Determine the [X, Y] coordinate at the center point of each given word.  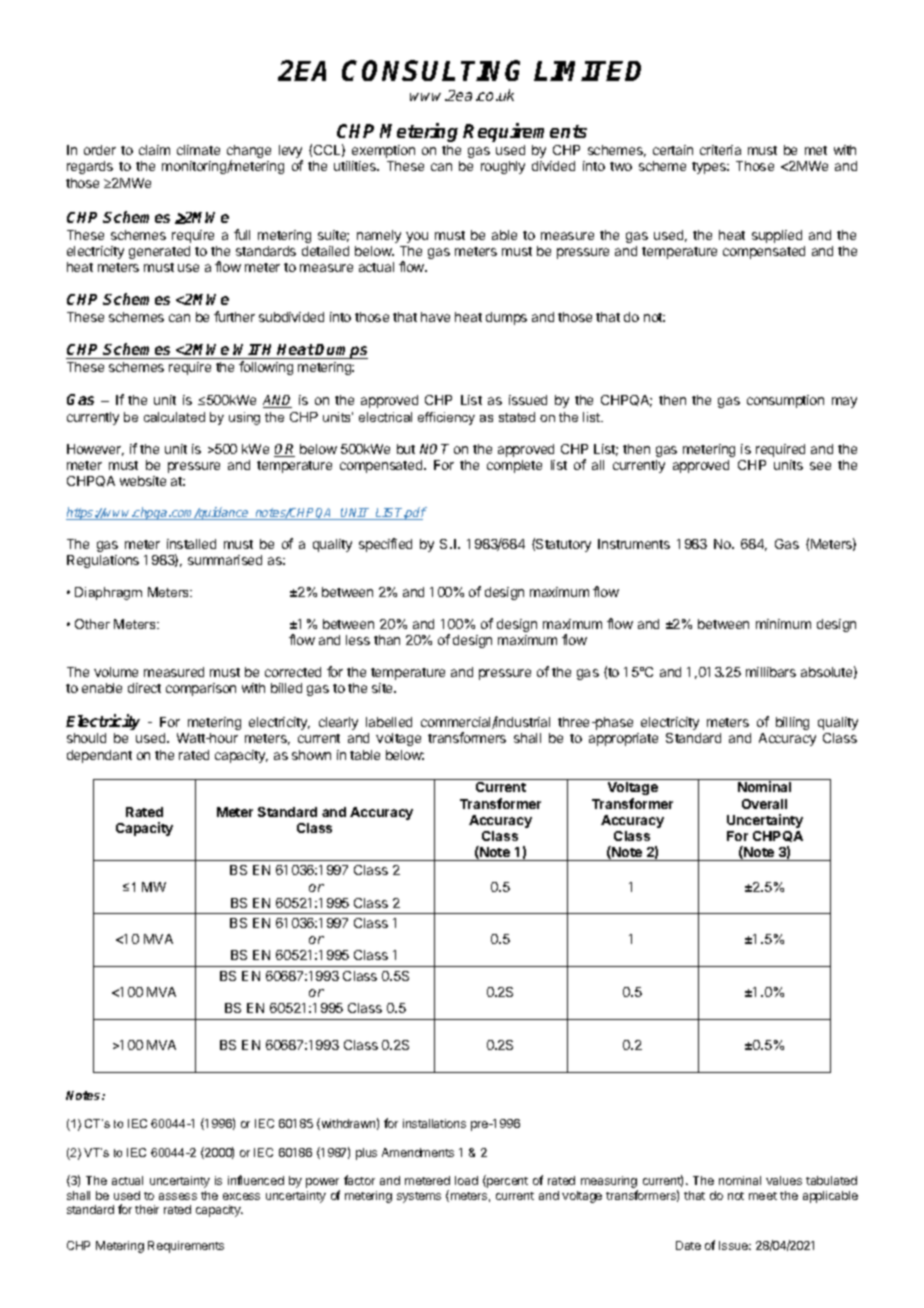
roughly [503, 167]
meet [763, 1196]
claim [154, 150]
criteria [720, 150]
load [466, 1180]
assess [178, 1196]
